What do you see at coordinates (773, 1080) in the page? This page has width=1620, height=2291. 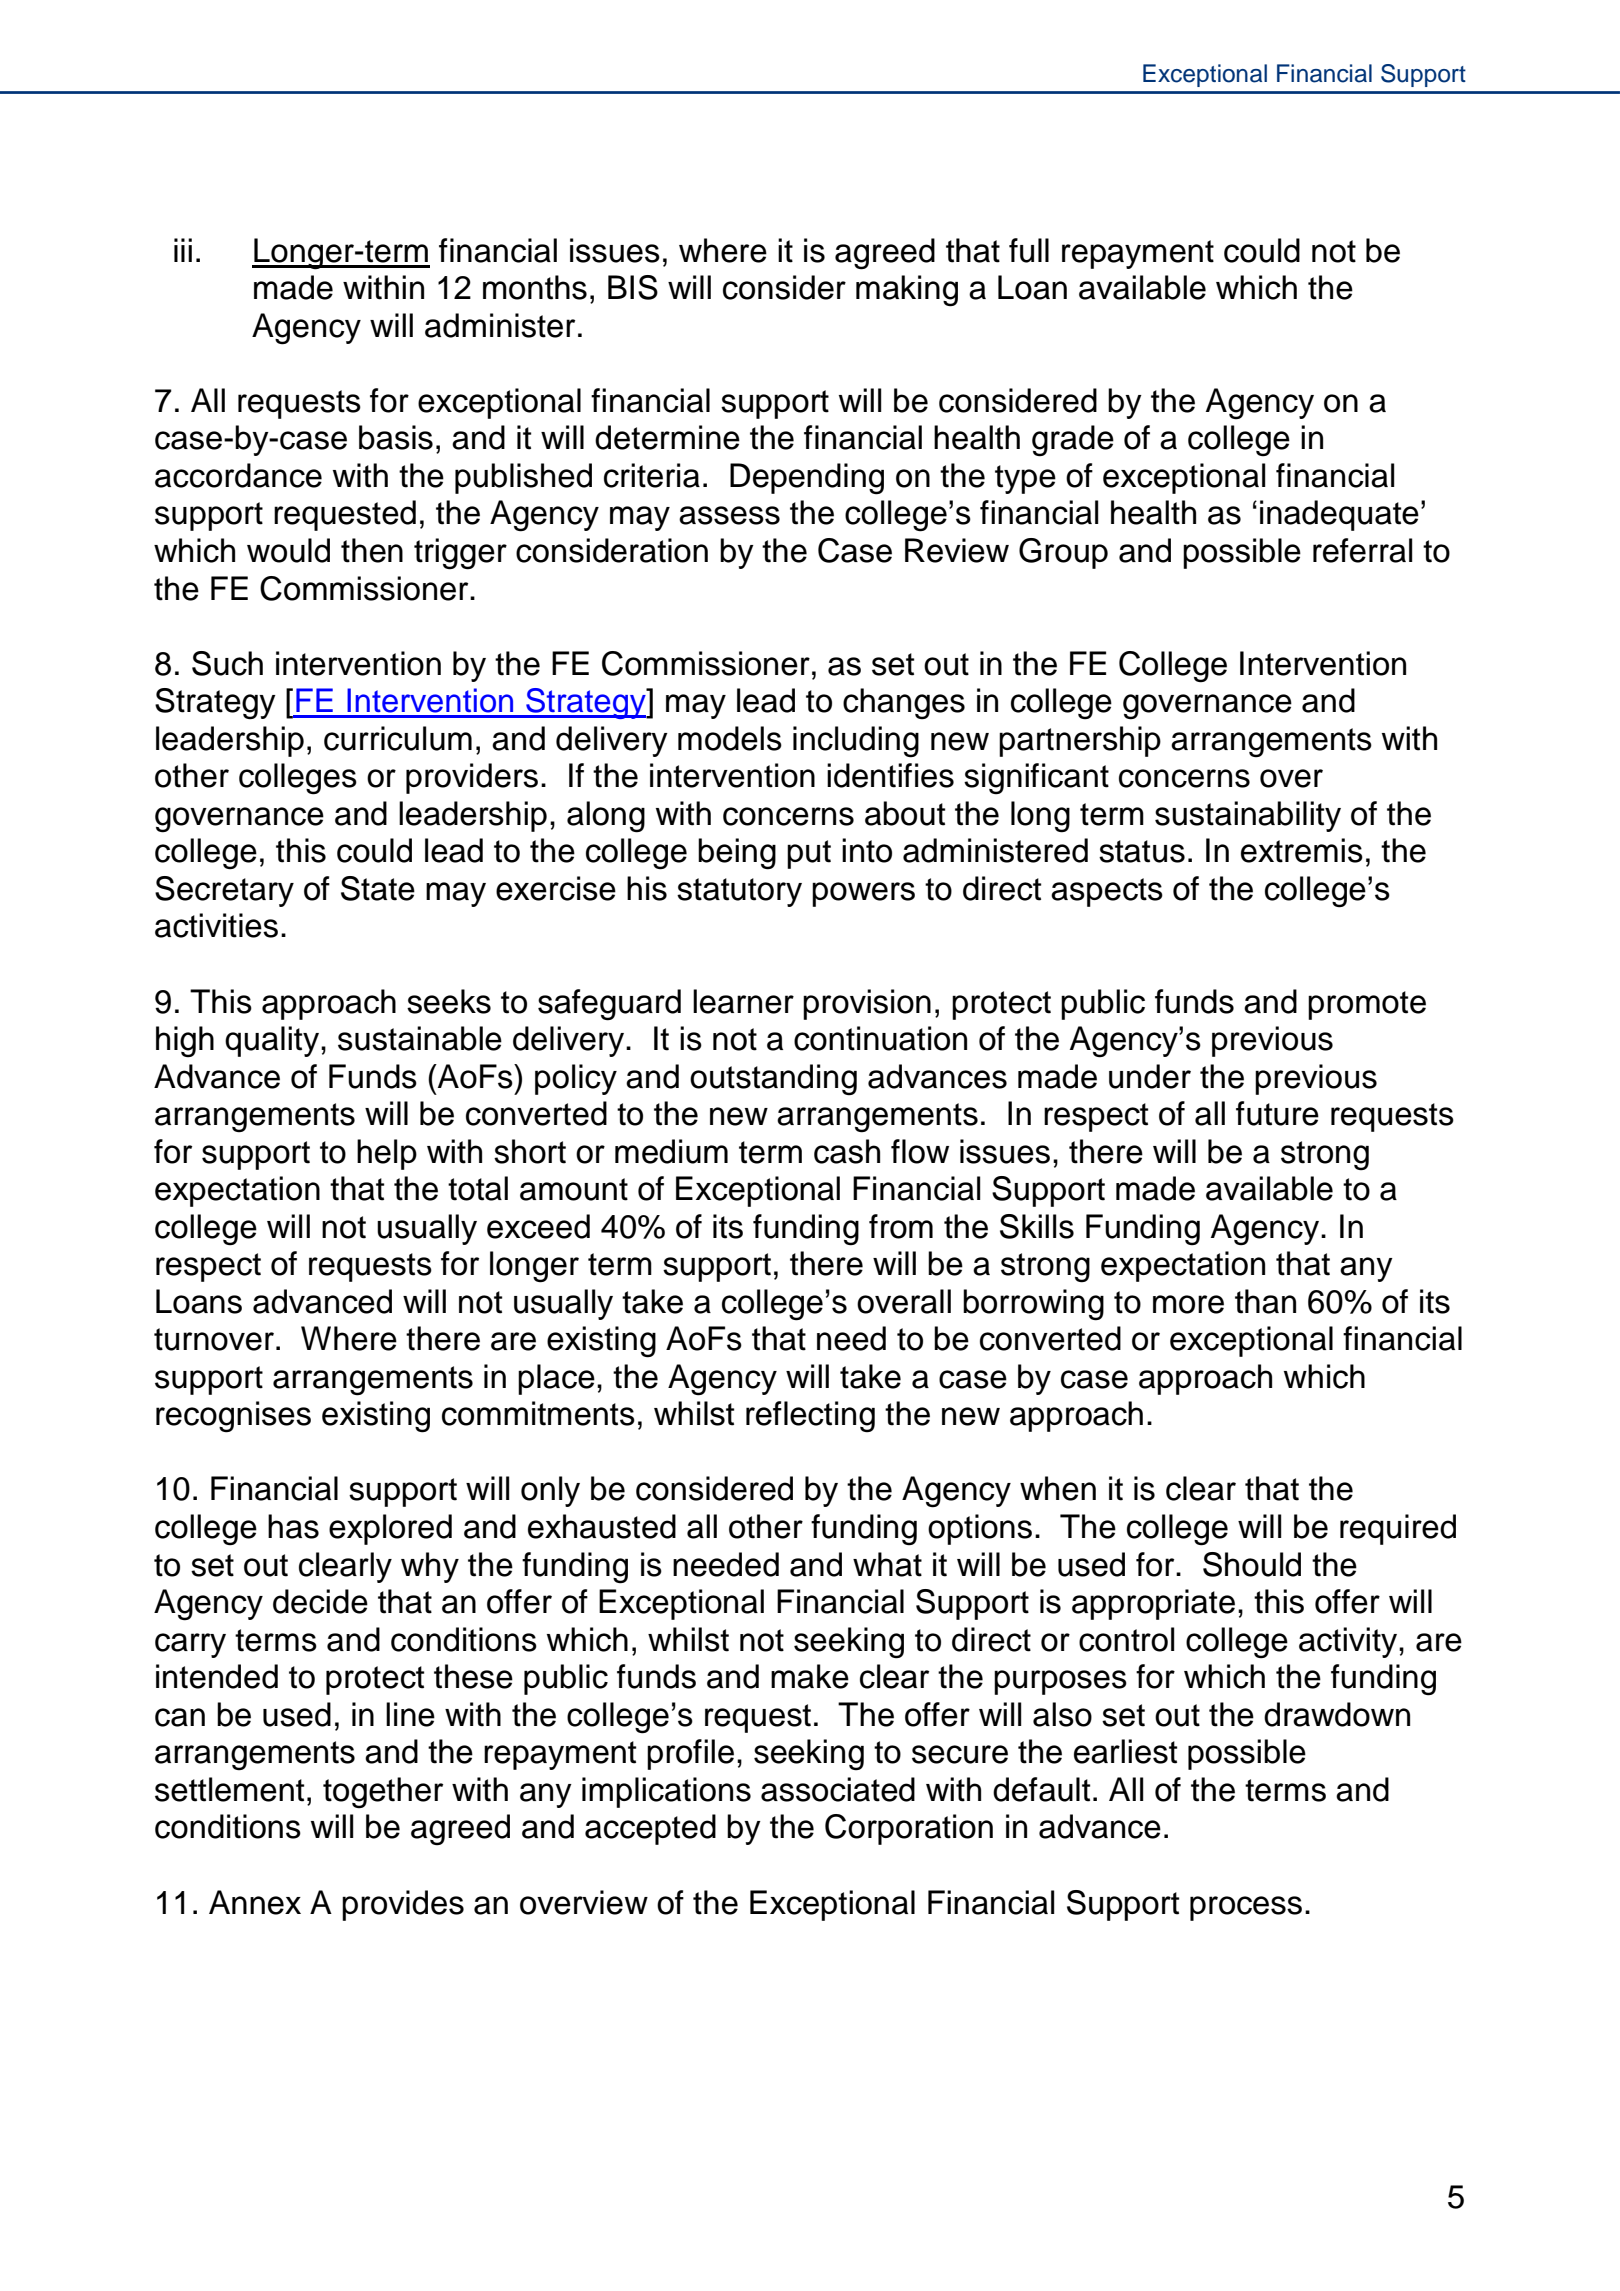 I see `outstanding` at bounding box center [773, 1080].
